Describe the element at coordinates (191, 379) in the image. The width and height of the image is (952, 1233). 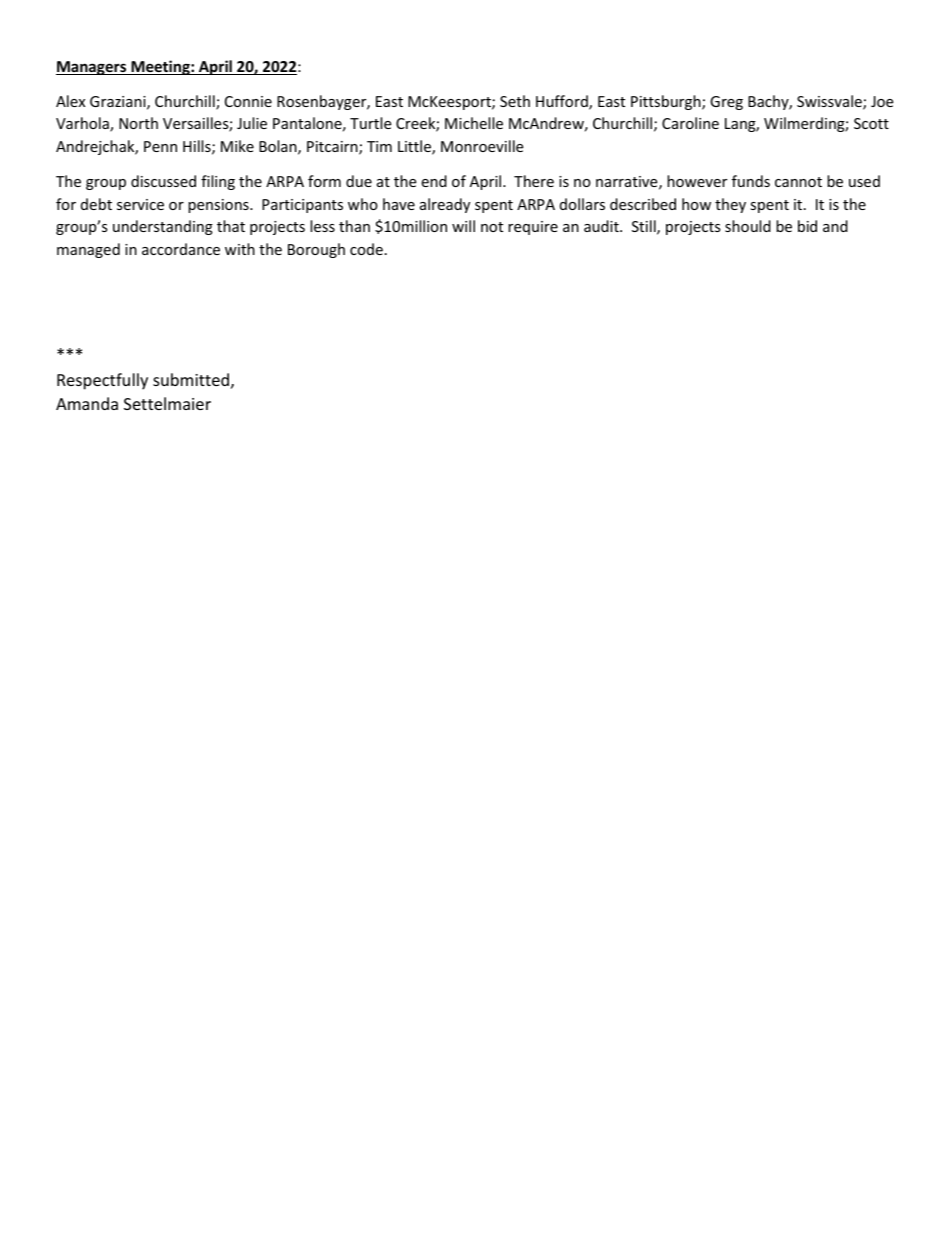
I see `submitted` at that location.
